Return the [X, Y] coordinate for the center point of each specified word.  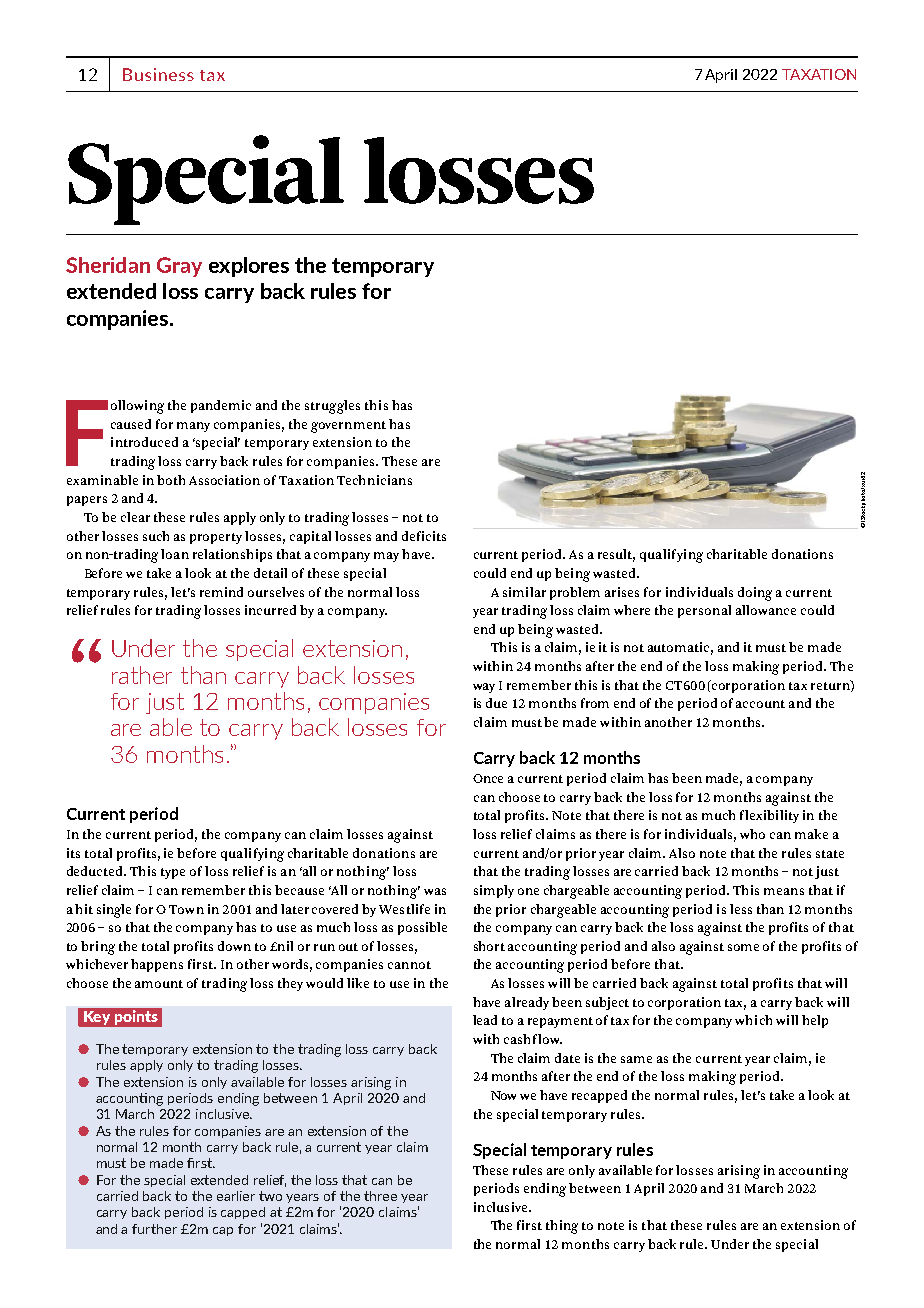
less [741, 909]
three [380, 1196]
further [154, 1229]
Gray [179, 267]
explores [249, 267]
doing [755, 594]
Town [186, 909]
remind [221, 592]
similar [524, 592]
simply [494, 891]
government [348, 427]
